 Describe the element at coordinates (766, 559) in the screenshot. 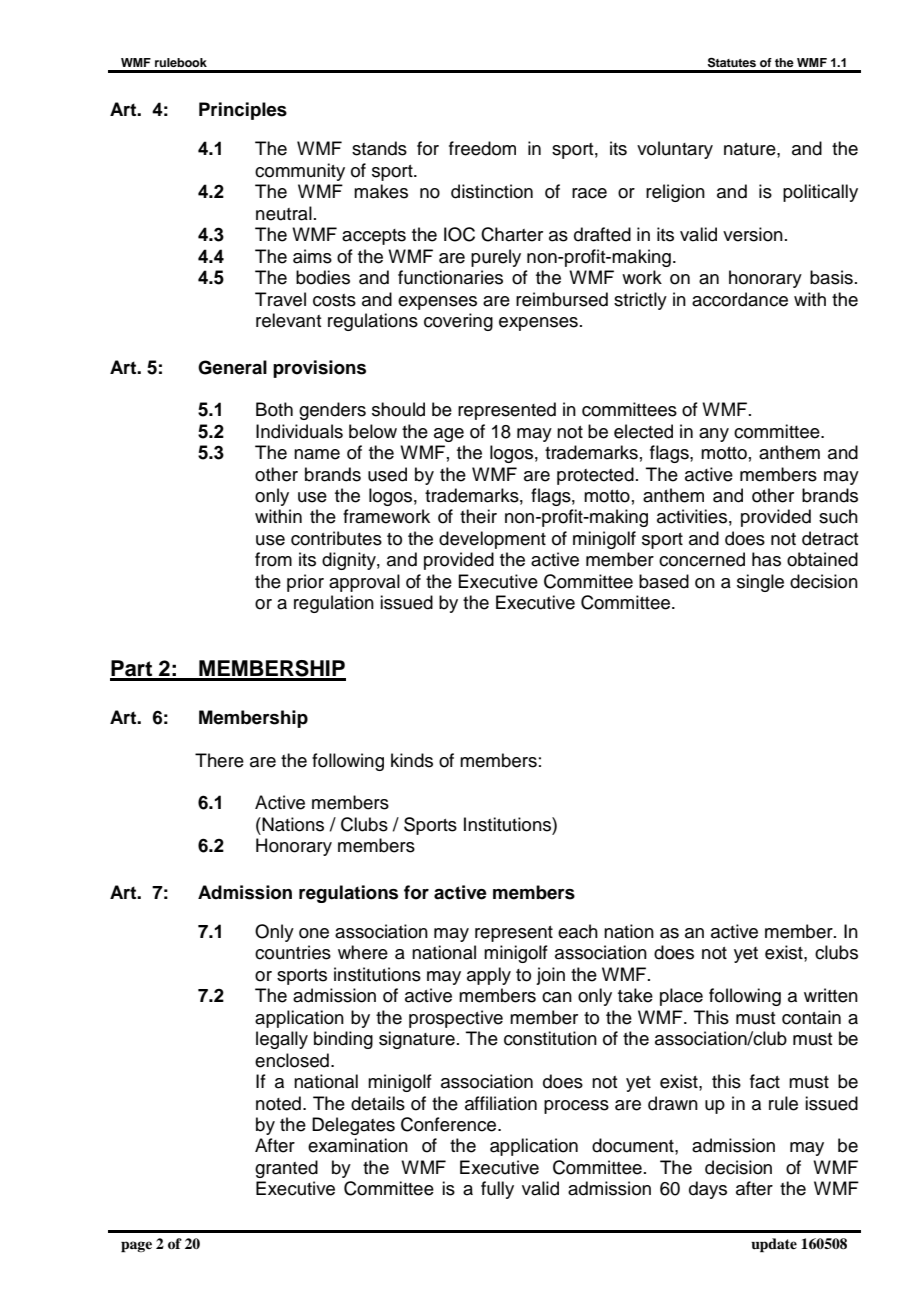

I see `has` at that location.
